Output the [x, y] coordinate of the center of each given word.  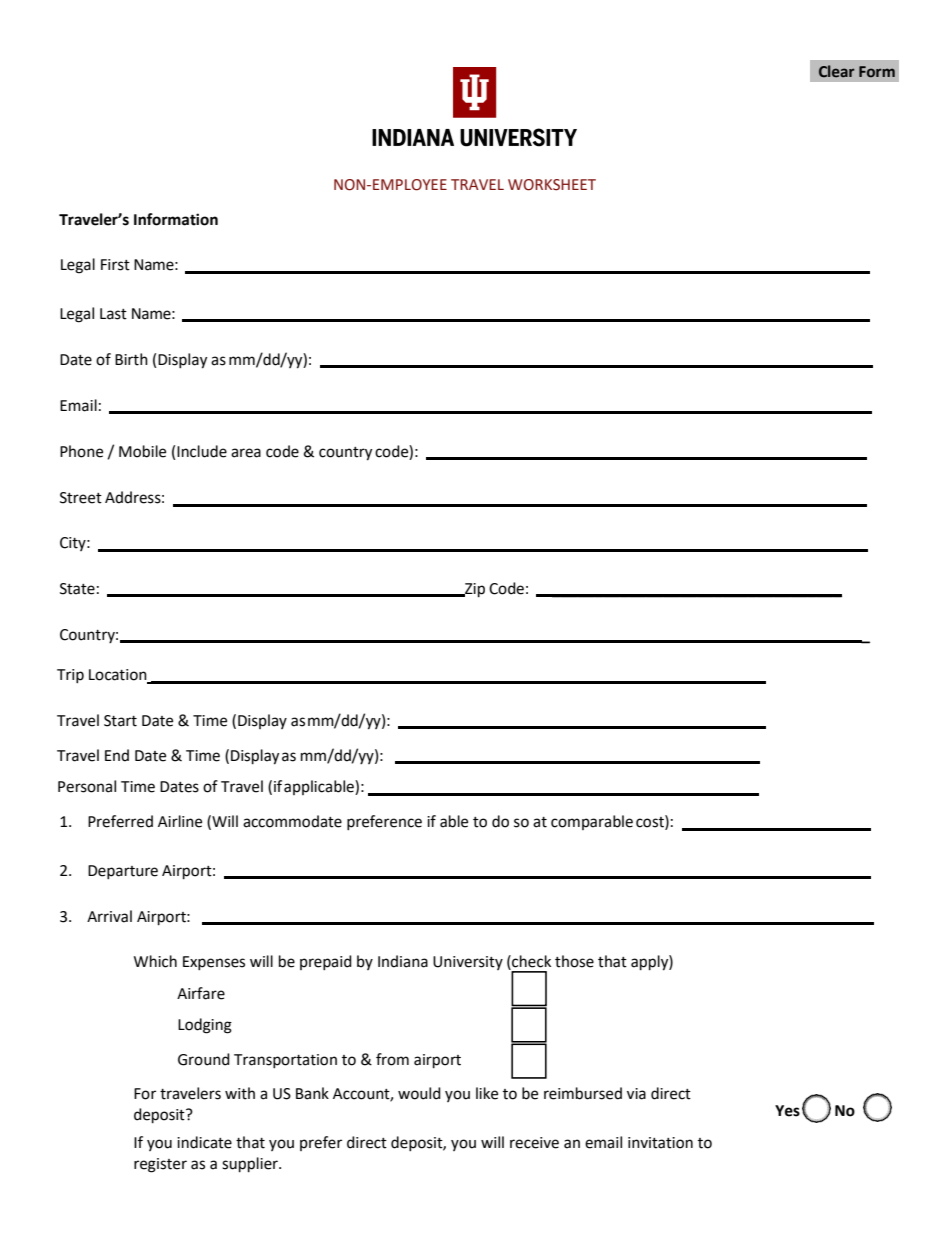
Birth [131, 359]
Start [120, 721]
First [115, 265]
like [487, 1093]
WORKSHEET [552, 185]
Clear [837, 71]
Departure [123, 872]
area [246, 453]
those [574, 961]
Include [202, 451]
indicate [204, 1142]
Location [119, 676]
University [468, 963]
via [636, 1094]
